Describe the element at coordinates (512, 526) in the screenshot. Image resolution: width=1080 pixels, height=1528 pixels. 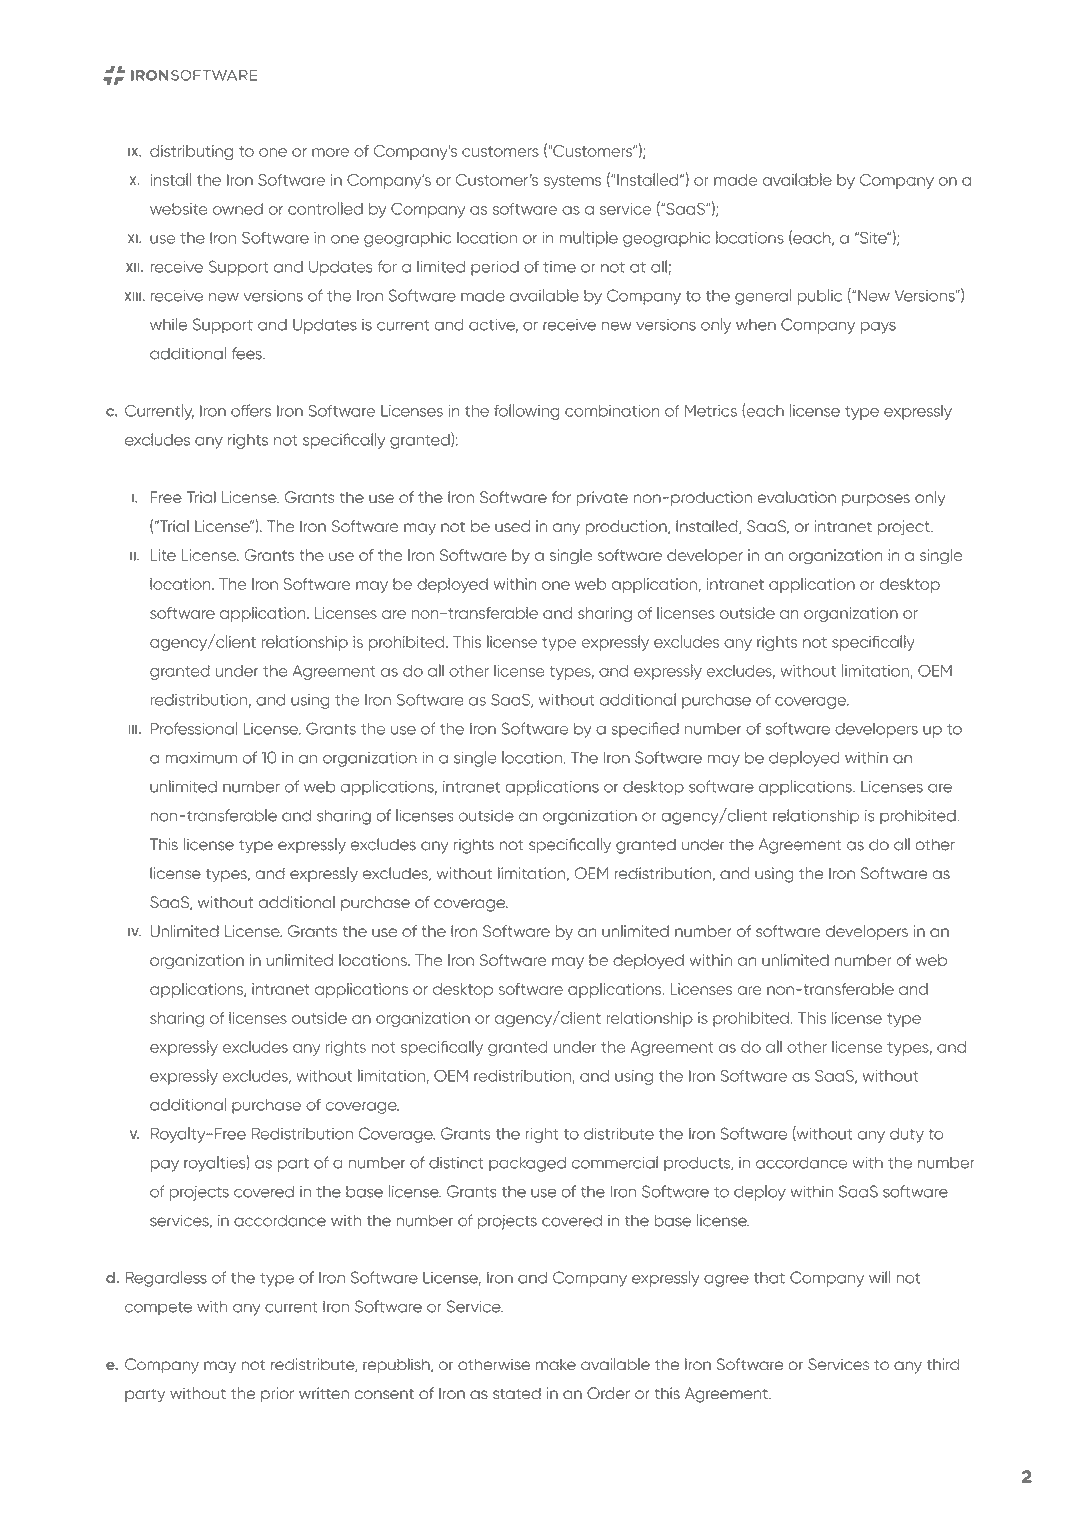
I see `used` at that location.
